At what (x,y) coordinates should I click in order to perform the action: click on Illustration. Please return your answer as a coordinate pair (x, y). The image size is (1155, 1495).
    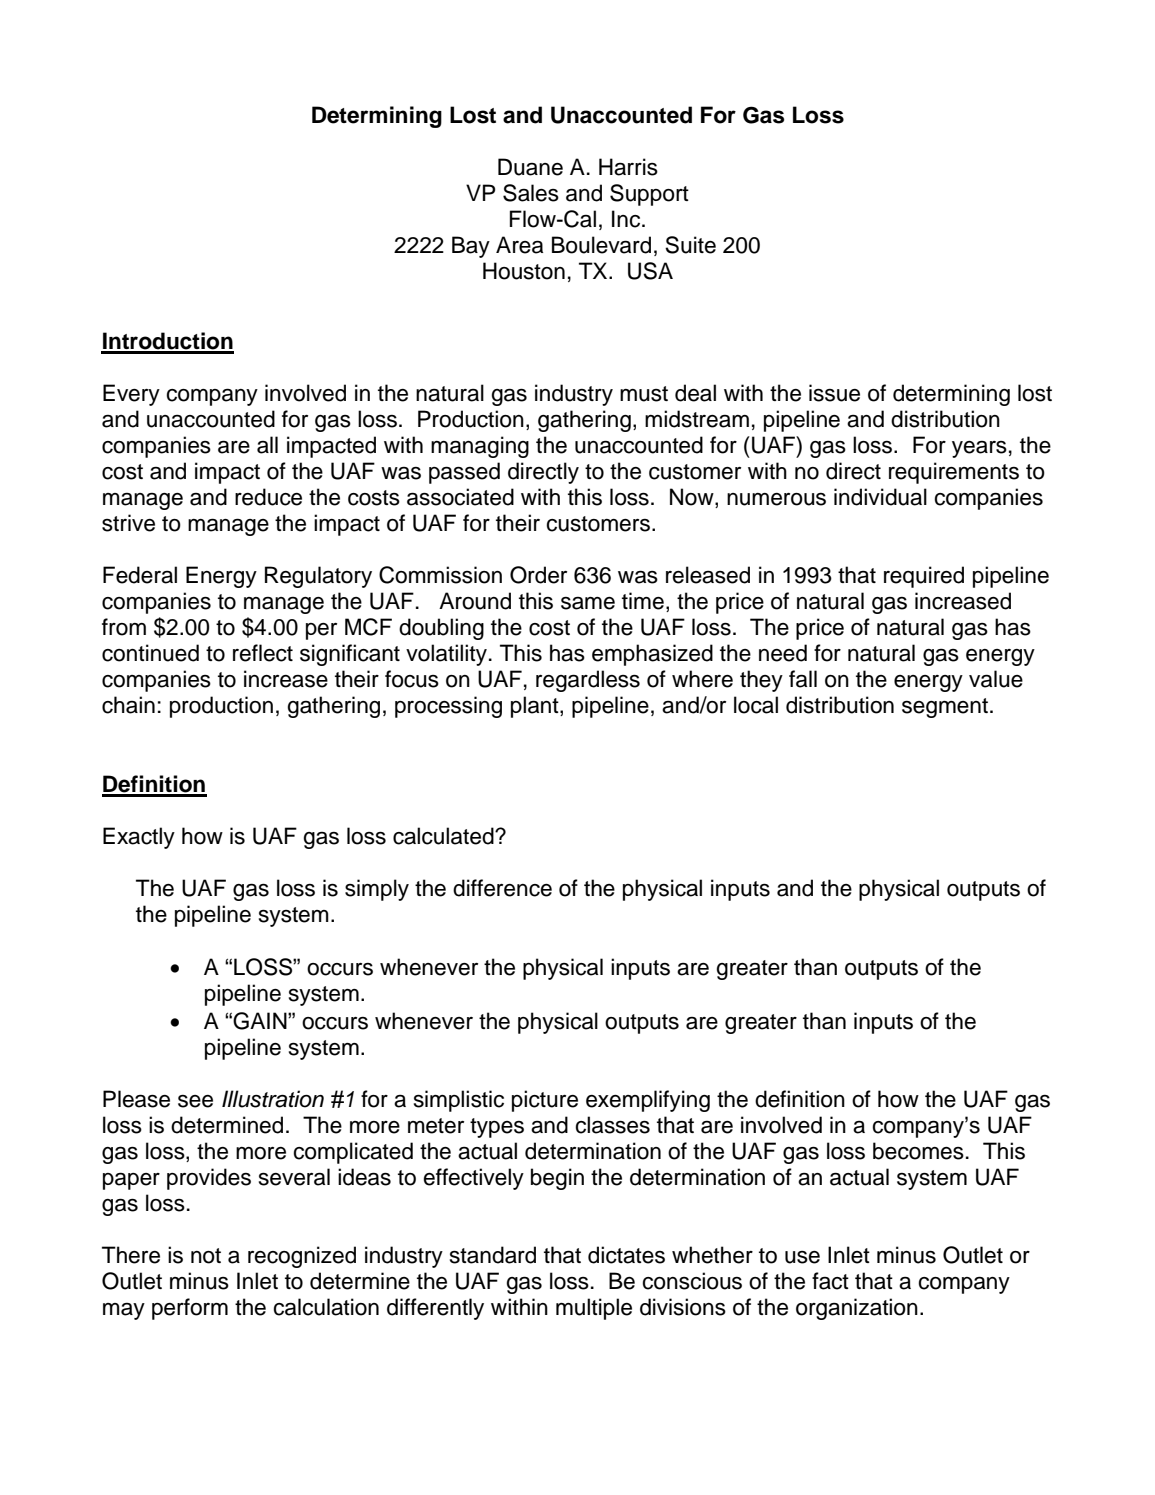
    Looking at the image, I should click on (273, 1099).
